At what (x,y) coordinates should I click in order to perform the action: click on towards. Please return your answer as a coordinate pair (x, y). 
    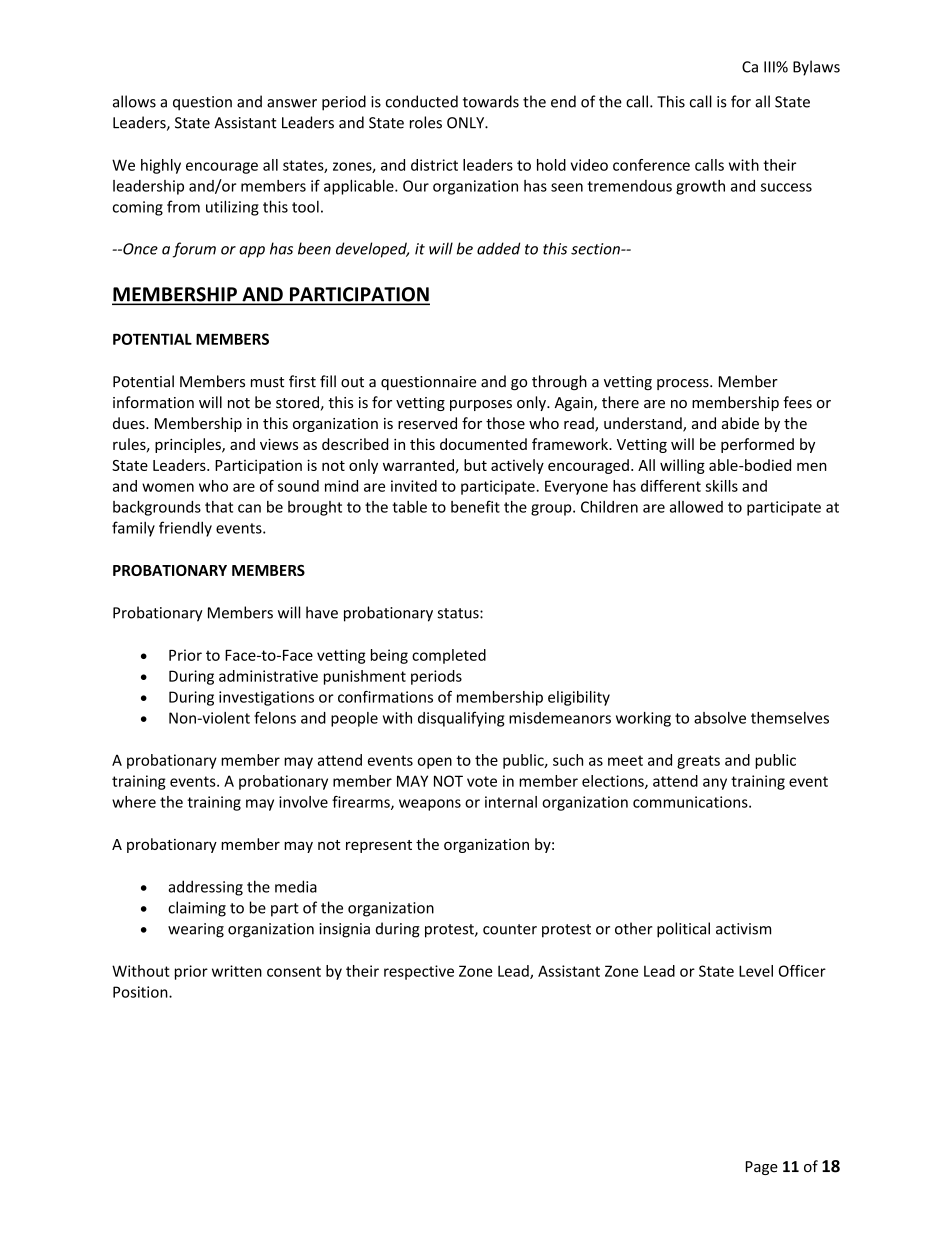
    Looking at the image, I should click on (491, 101).
